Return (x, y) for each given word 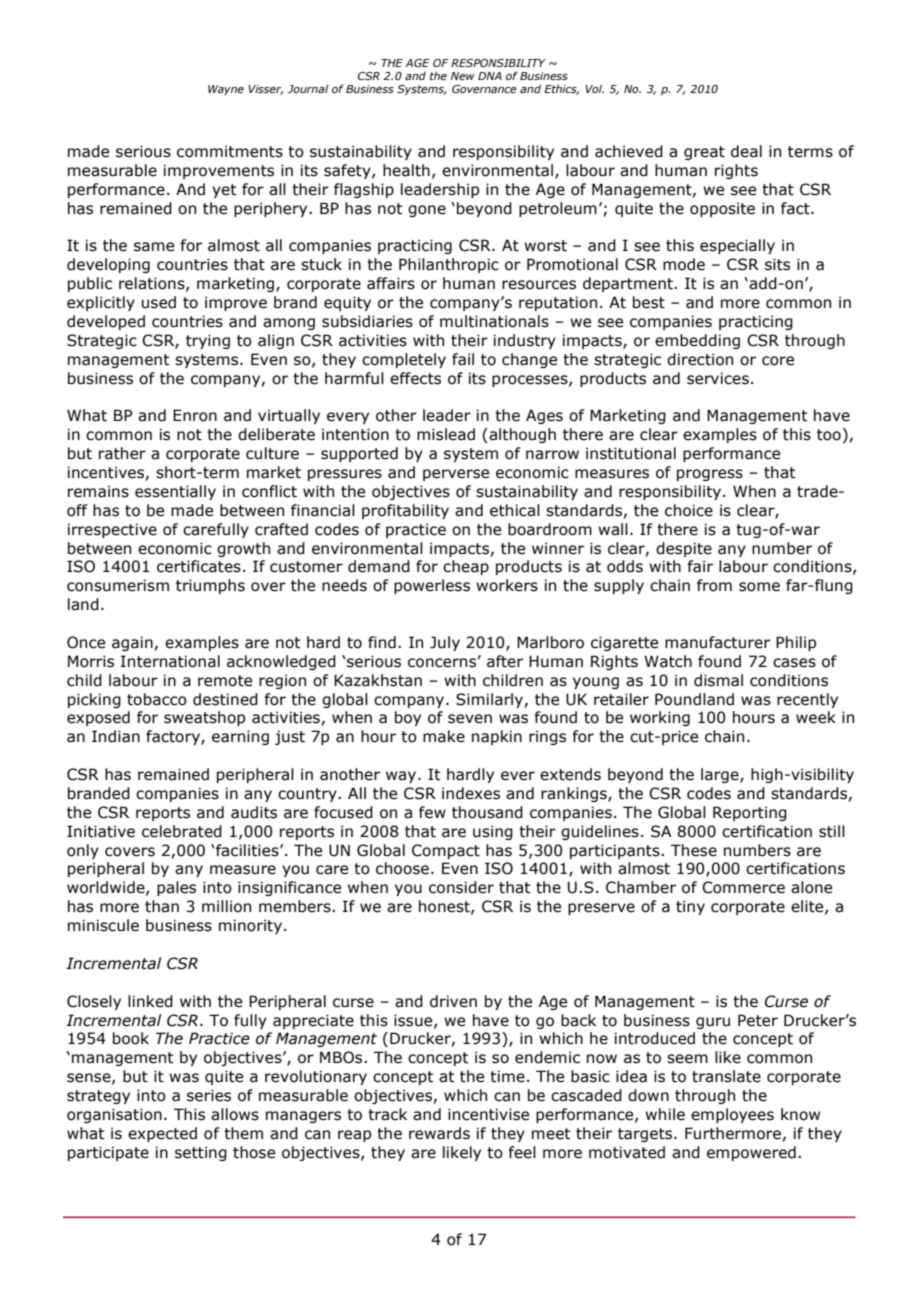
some (759, 587)
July (445, 643)
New (463, 76)
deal (746, 151)
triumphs (210, 586)
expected (162, 1134)
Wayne (226, 90)
